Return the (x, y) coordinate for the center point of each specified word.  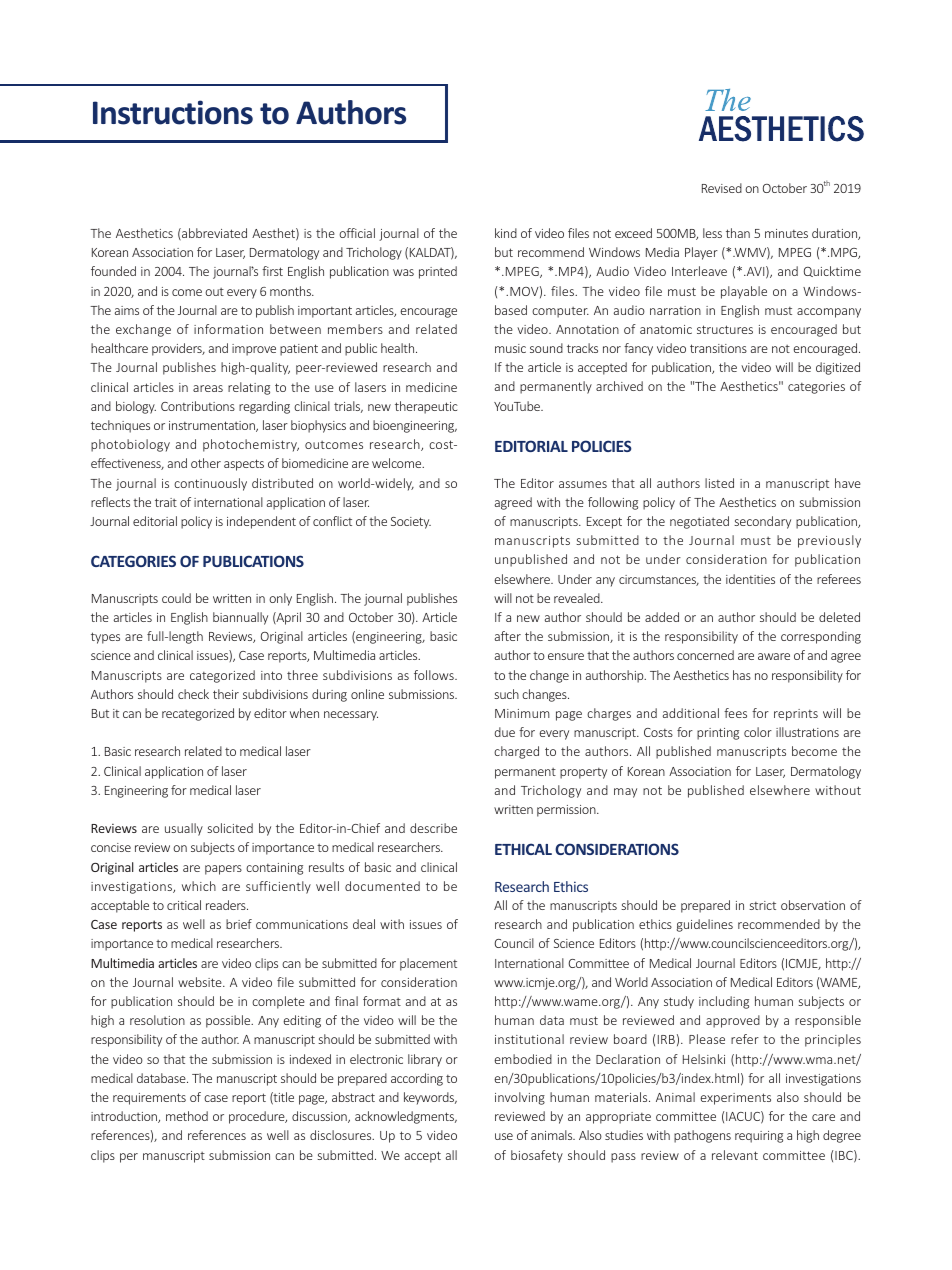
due (505, 732)
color (758, 732)
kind (506, 233)
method (187, 1116)
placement (428, 964)
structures (725, 329)
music (510, 348)
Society (411, 523)
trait (166, 502)
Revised (722, 188)
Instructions (173, 112)
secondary (762, 522)
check (193, 694)
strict (762, 905)
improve (254, 350)
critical (184, 905)
